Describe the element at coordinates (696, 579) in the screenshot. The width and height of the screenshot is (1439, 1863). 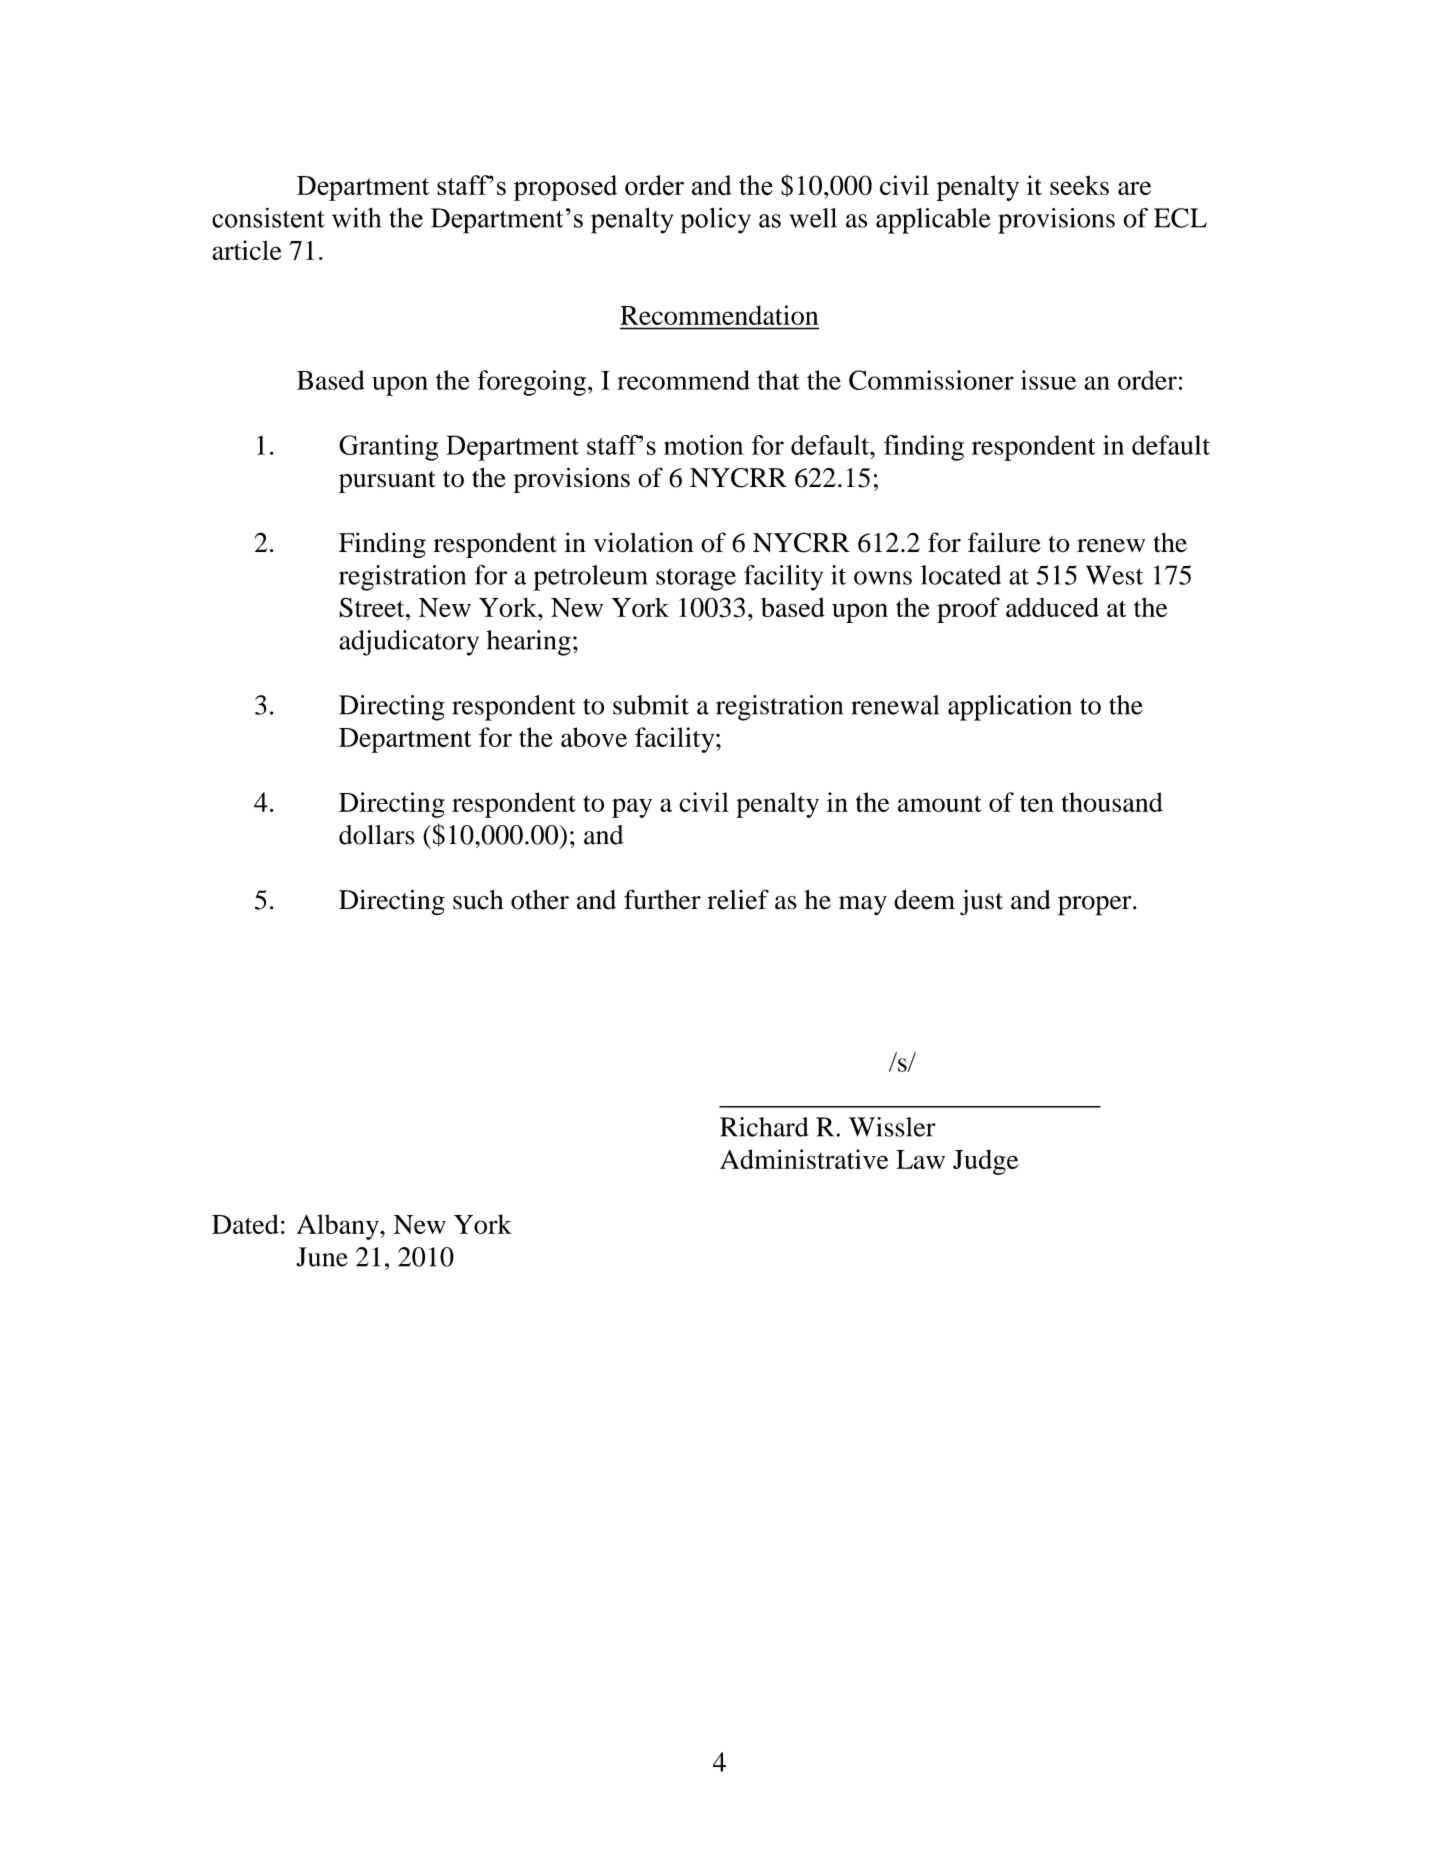
I see `storage` at that location.
